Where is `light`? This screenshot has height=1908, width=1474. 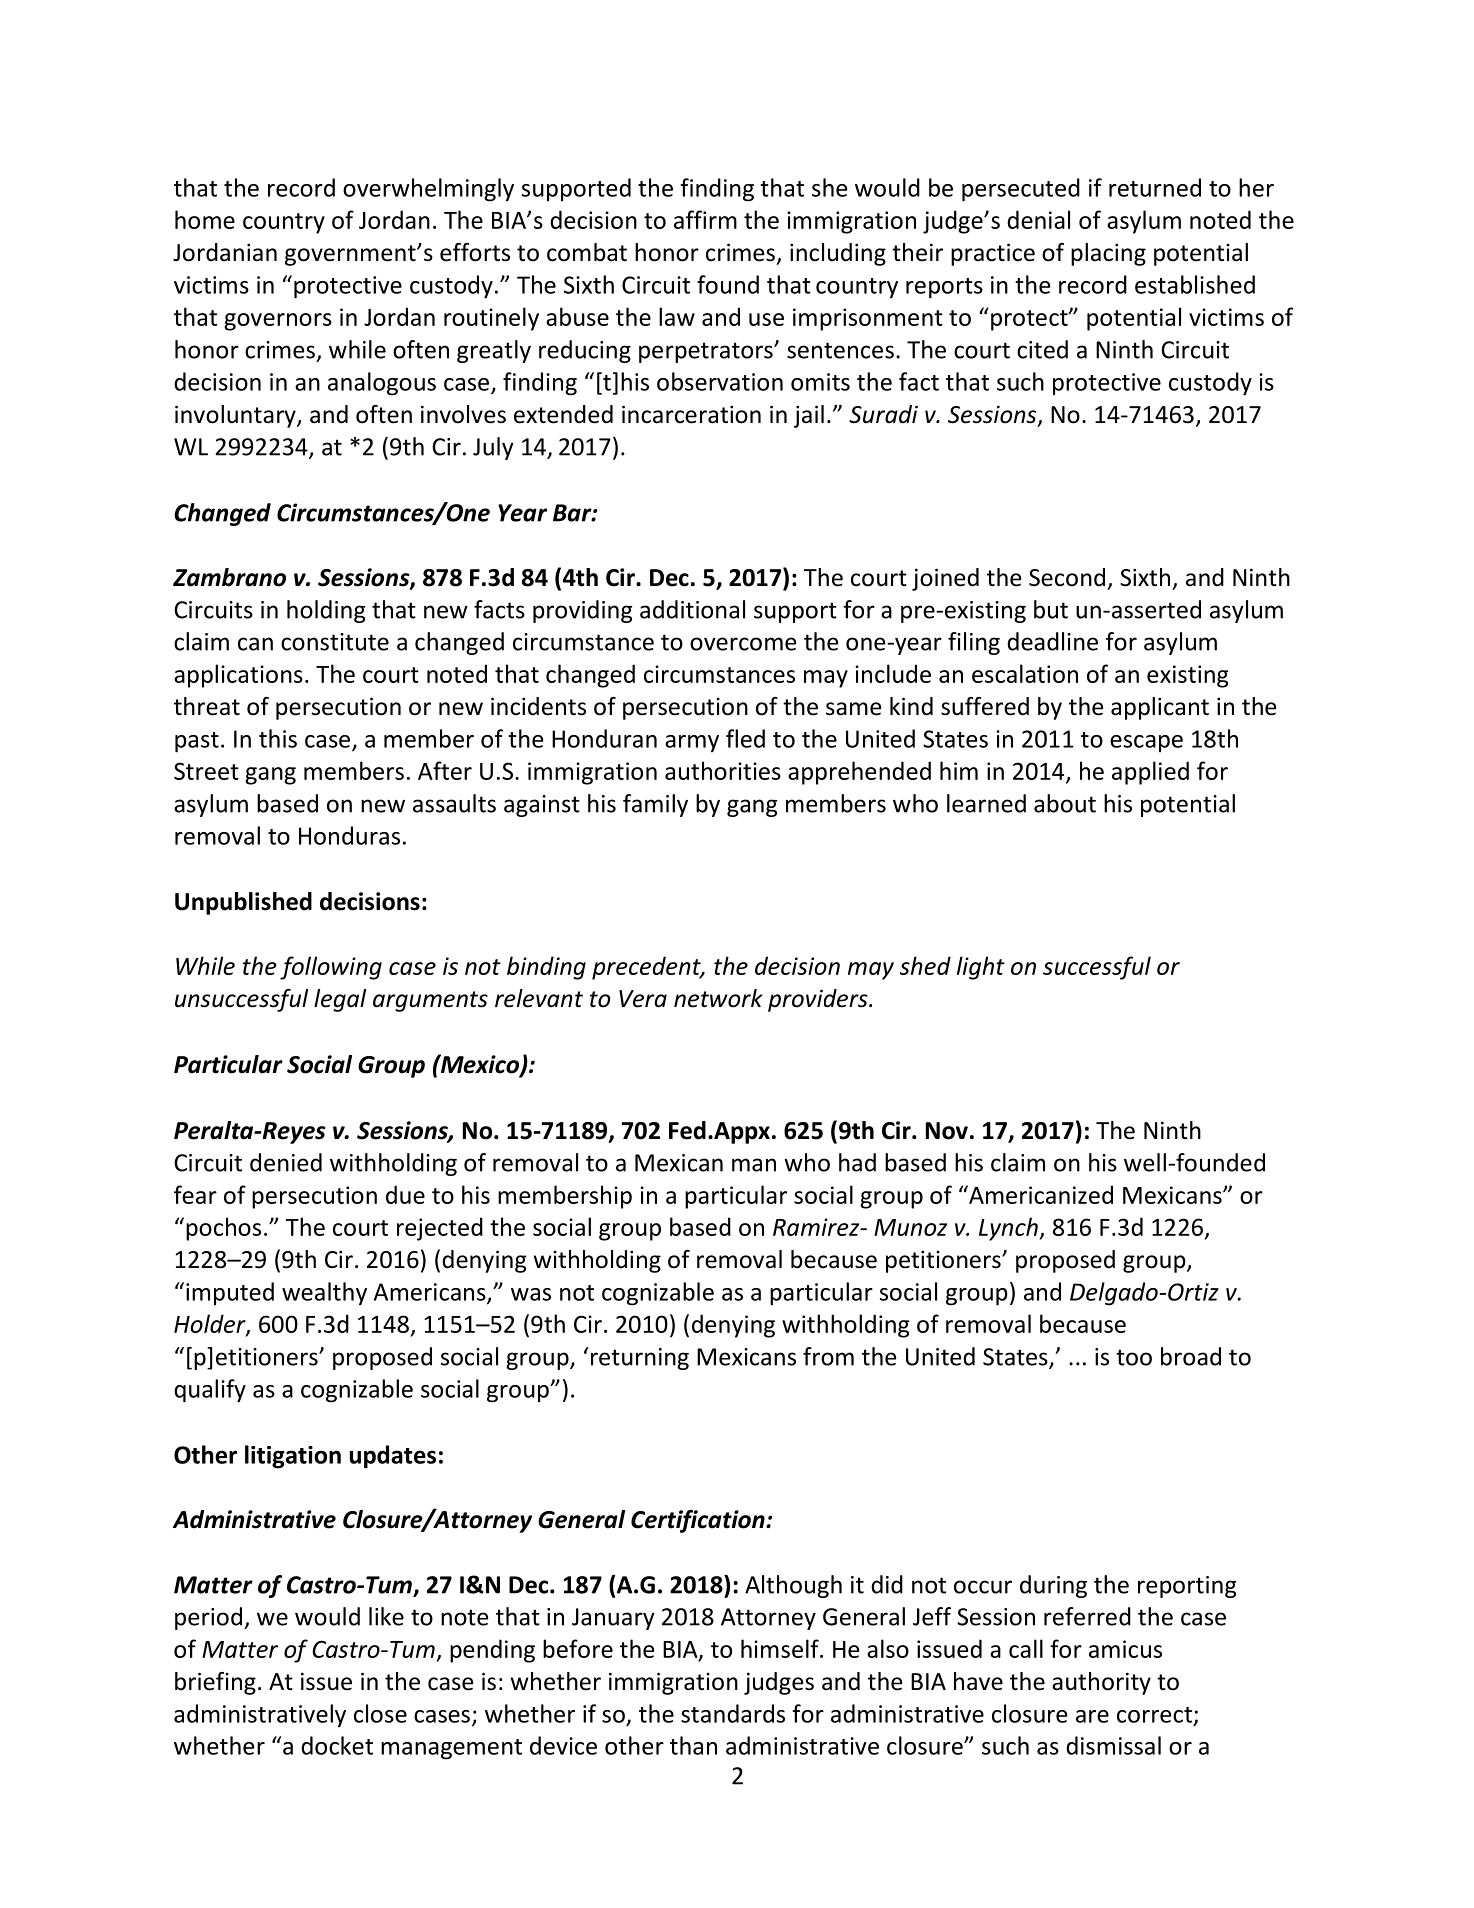 light is located at coordinates (981, 968).
